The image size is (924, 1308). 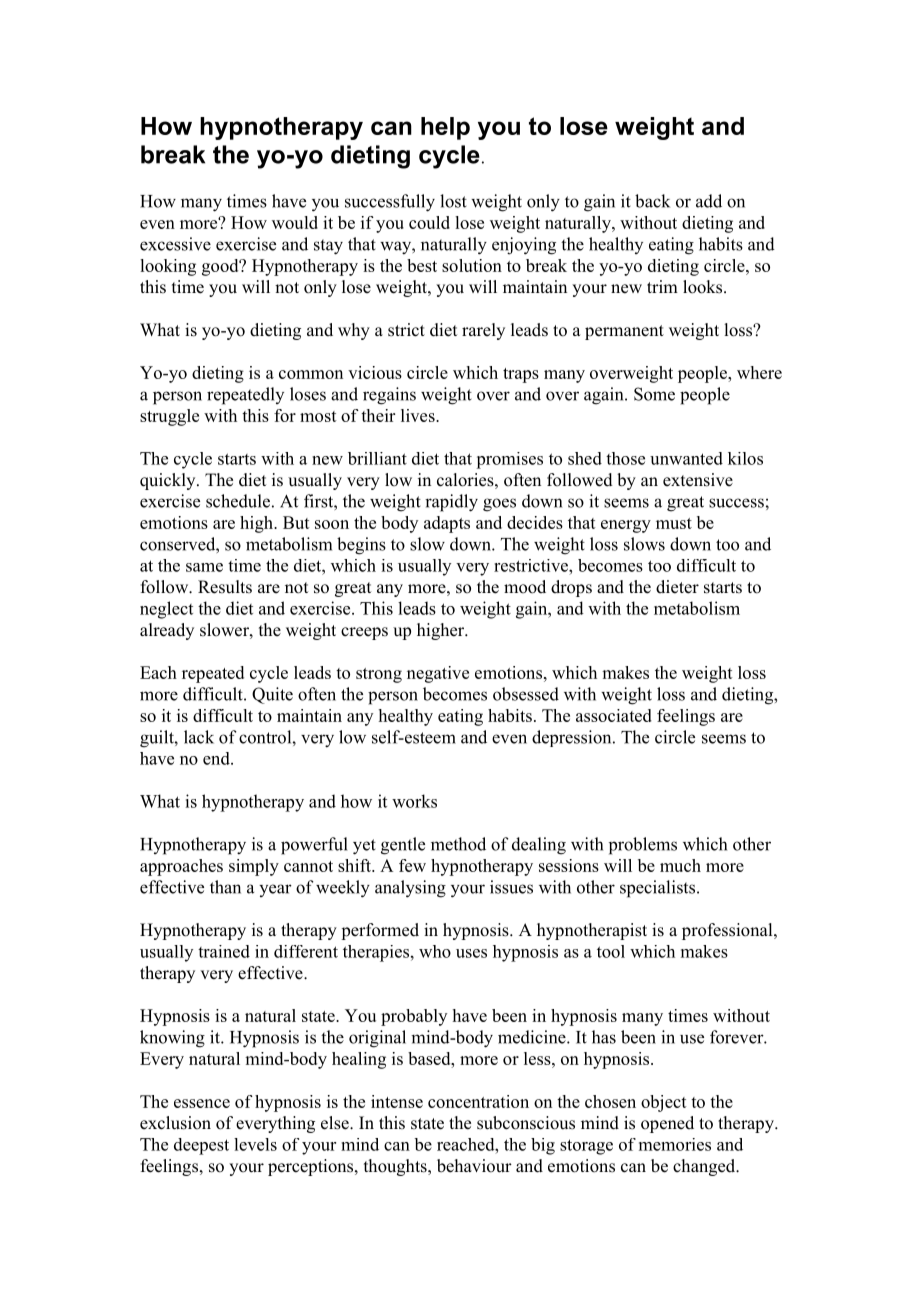 I want to click on issues, so click(x=511, y=887).
